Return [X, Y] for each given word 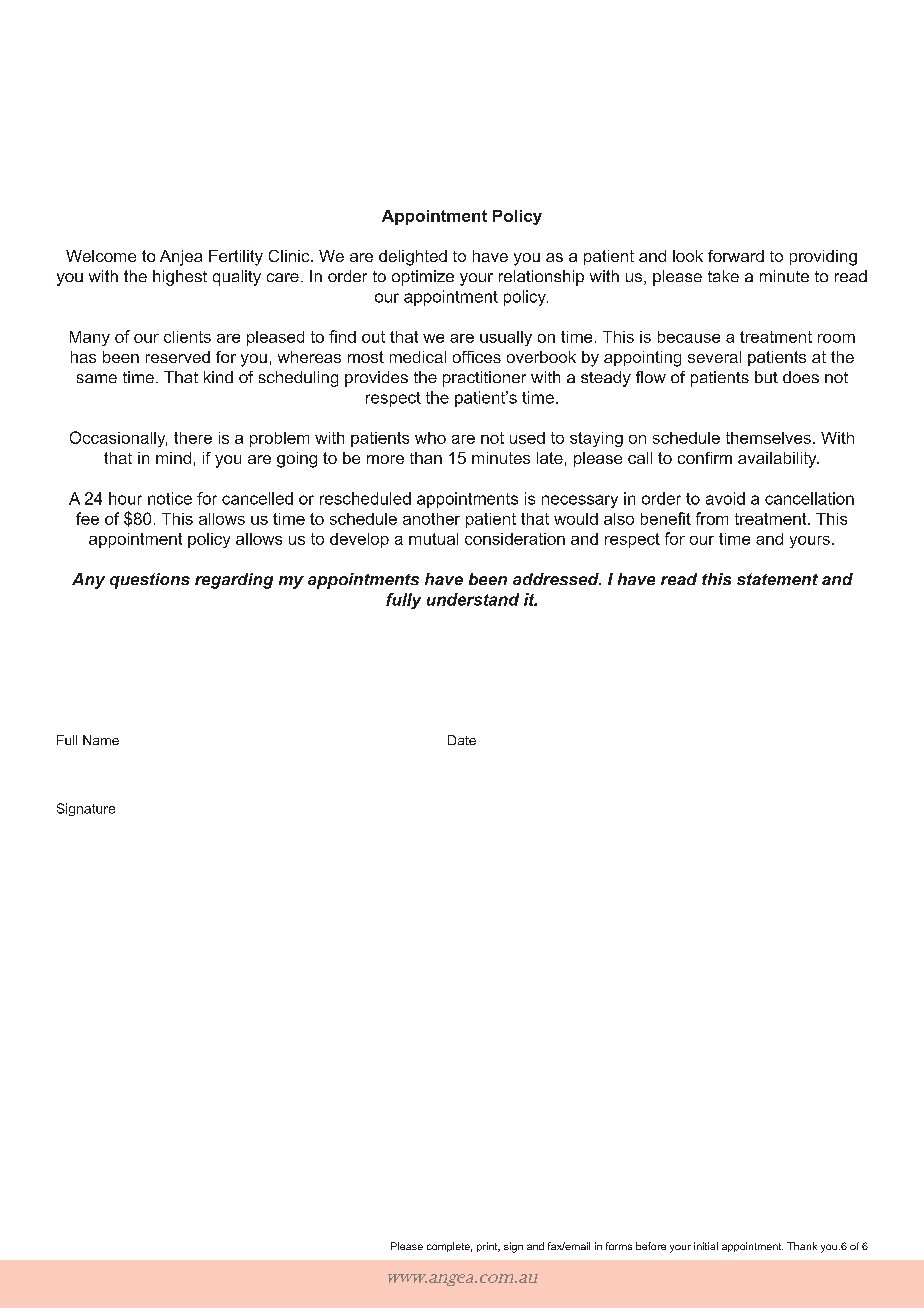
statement [777, 579]
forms [619, 1246]
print [488, 1247]
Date [462, 740]
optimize [423, 278]
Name [101, 740]
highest [180, 278]
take [723, 276]
